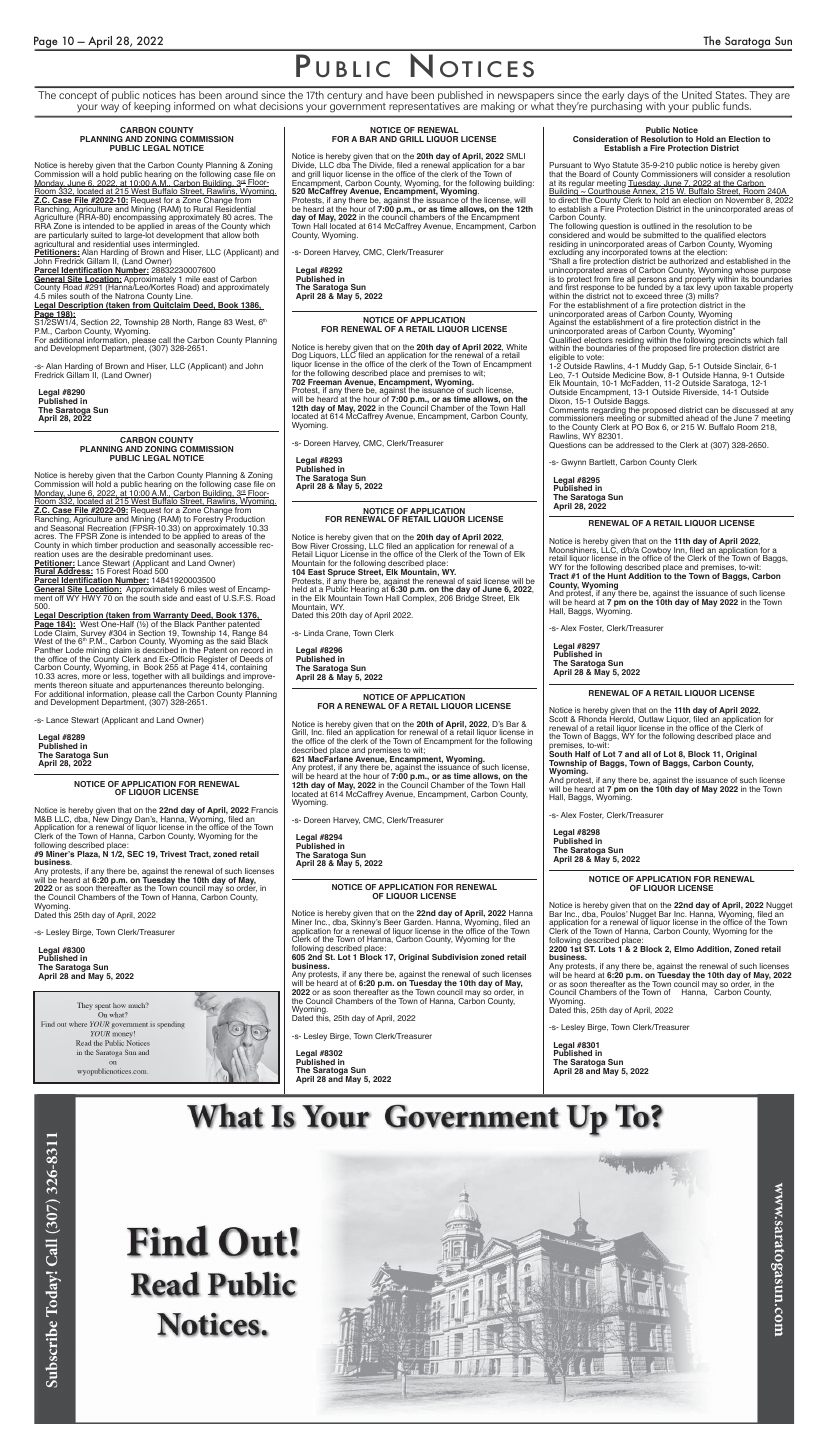 Image resolution: width=826 pixels, height=1456 pixels. I want to click on Bridge, so click(467, 598).
